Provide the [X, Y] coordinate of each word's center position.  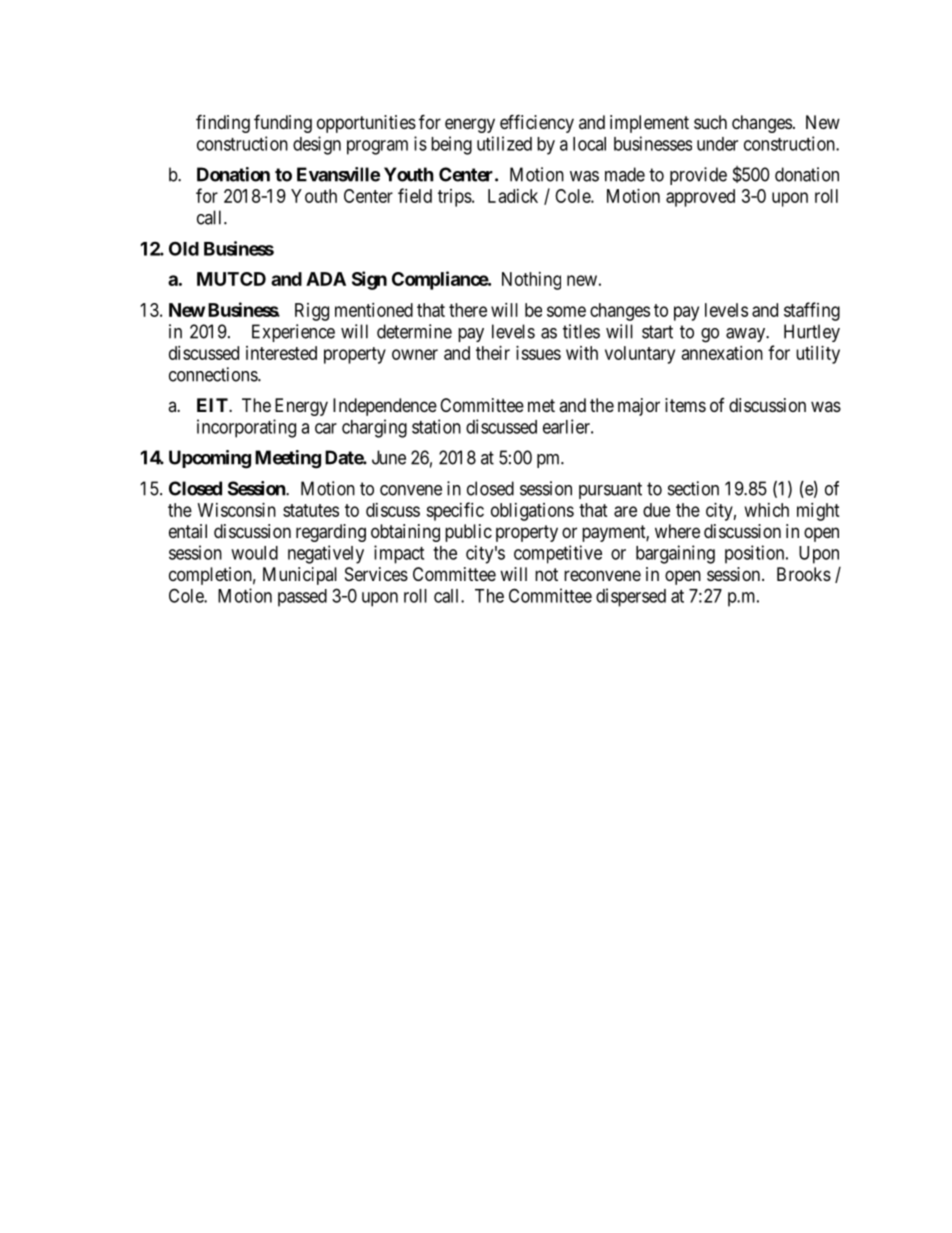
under [717, 144]
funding [283, 123]
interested [281, 353]
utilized [504, 143]
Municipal [300, 576]
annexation [722, 353]
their [493, 353]
